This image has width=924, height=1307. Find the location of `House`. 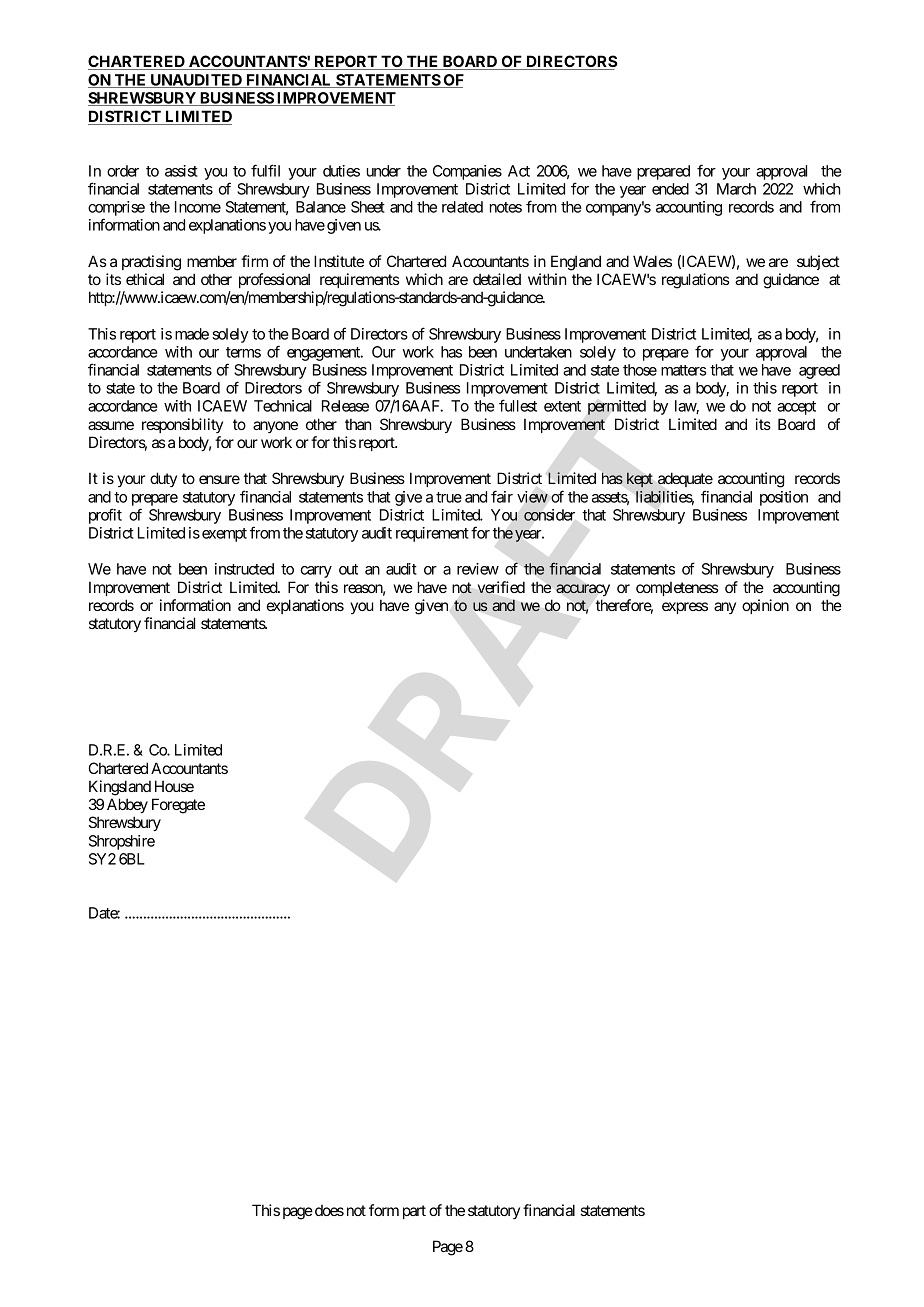

House is located at coordinates (174, 786).
